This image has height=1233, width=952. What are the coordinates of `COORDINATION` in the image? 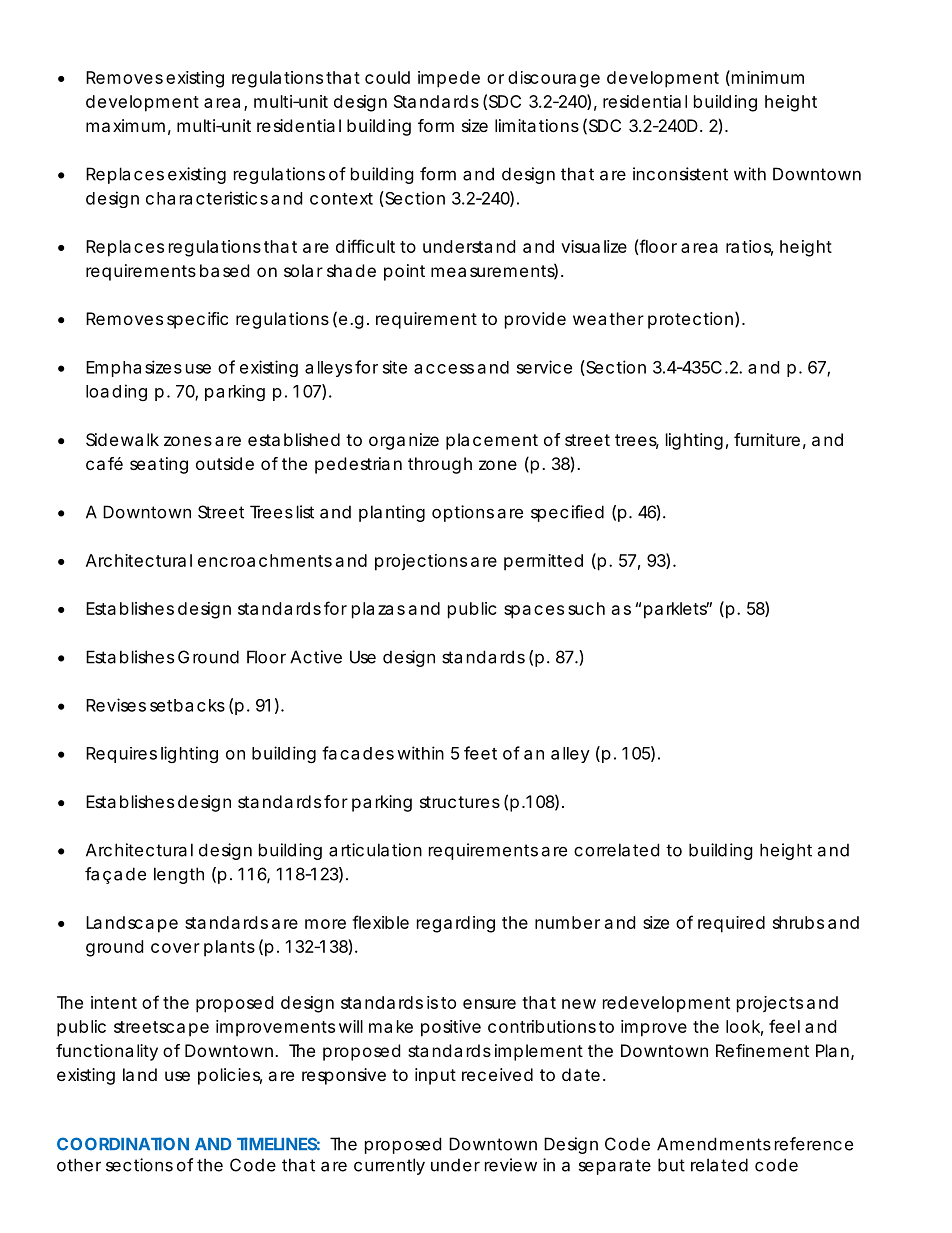 It's located at (123, 1144).
